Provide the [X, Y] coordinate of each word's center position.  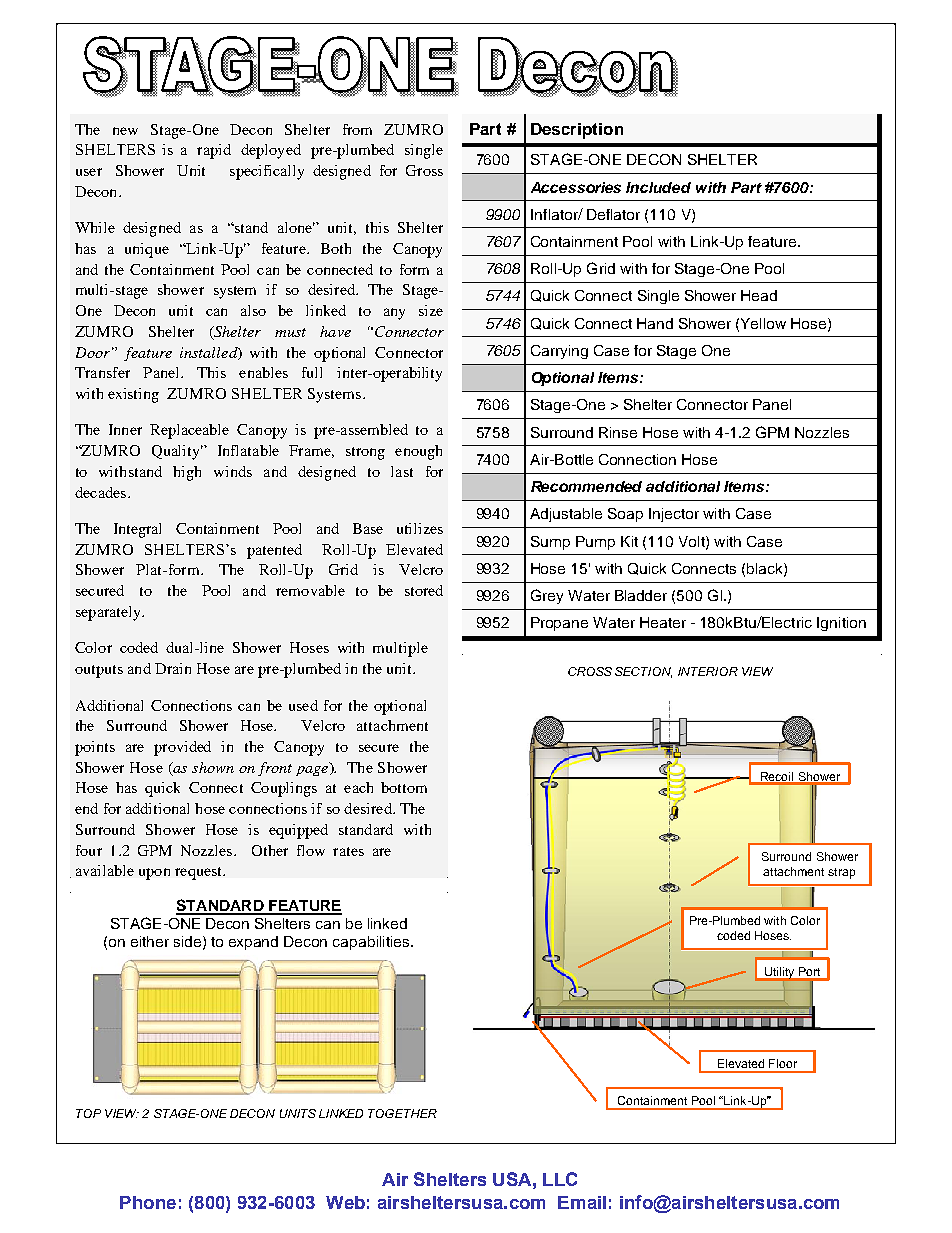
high [187, 473]
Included [658, 187]
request [200, 873]
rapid [214, 151]
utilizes [420, 528]
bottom [404, 787]
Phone [148, 1202]
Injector [674, 515]
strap [841, 873]
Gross [424, 170]
